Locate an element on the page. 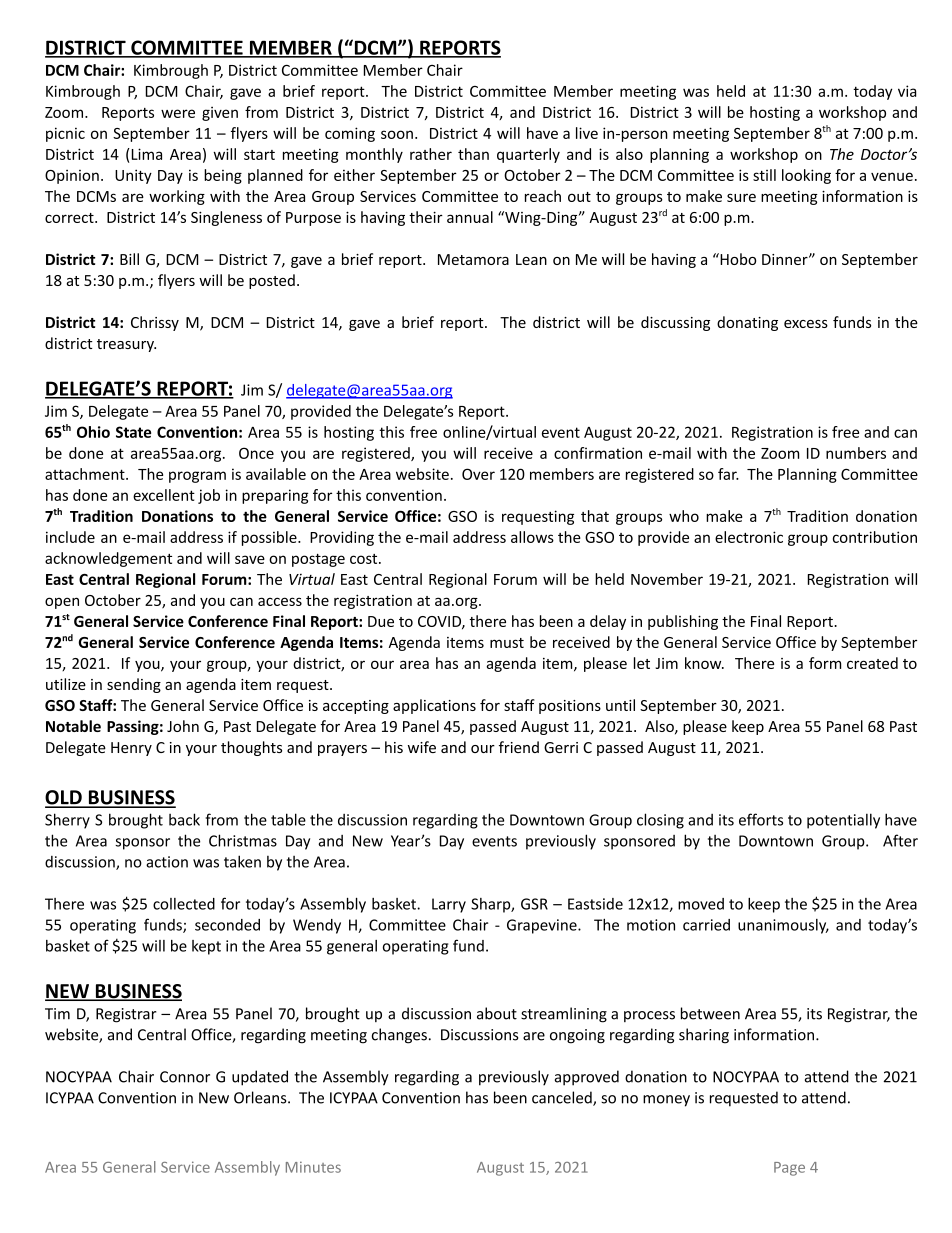 This image has height=1233, width=952. were is located at coordinates (178, 113).
